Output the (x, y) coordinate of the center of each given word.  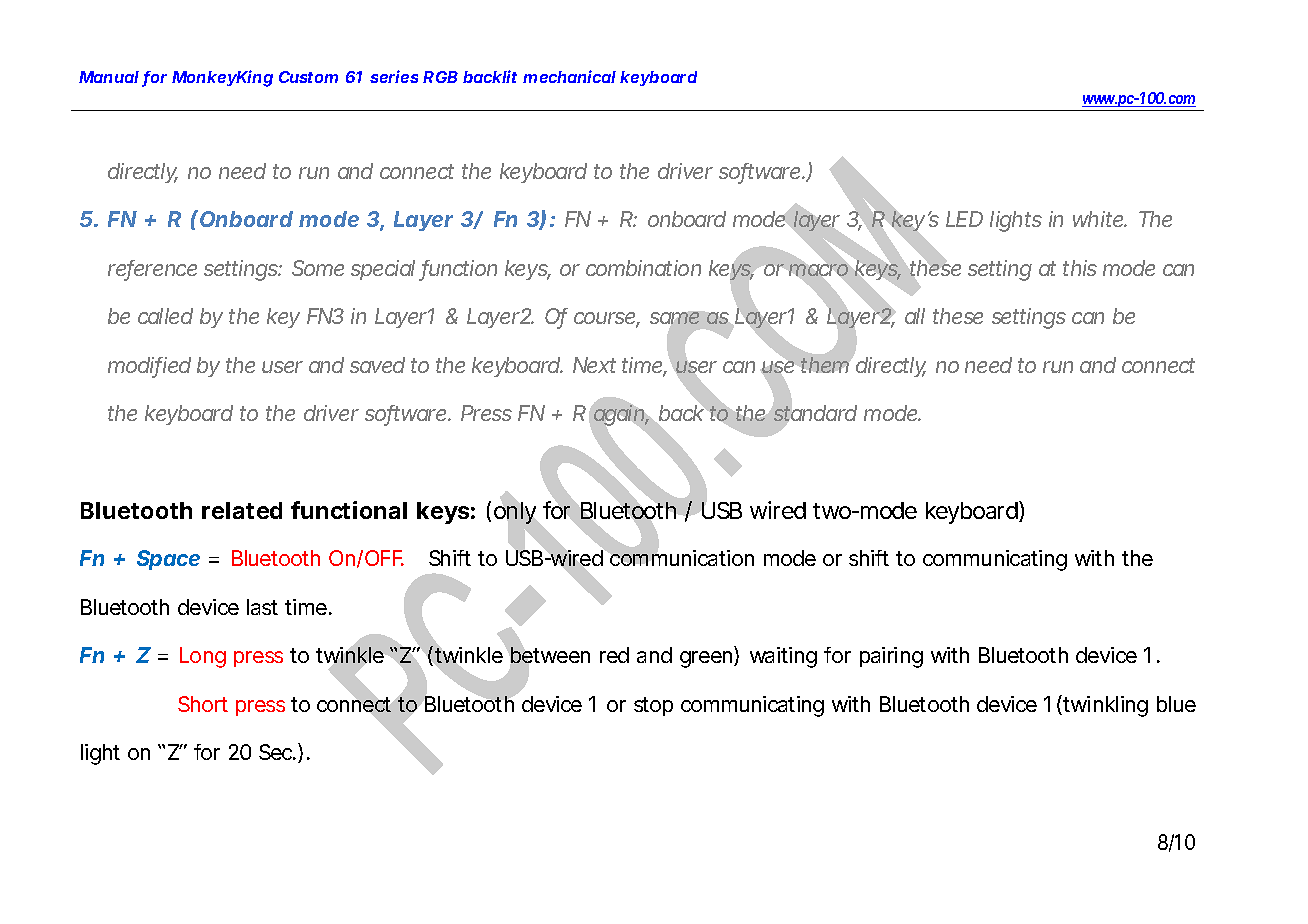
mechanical (569, 76)
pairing (891, 657)
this (1080, 268)
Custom (308, 77)
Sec (277, 752)
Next (594, 365)
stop (653, 706)
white (1100, 219)
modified (149, 366)
